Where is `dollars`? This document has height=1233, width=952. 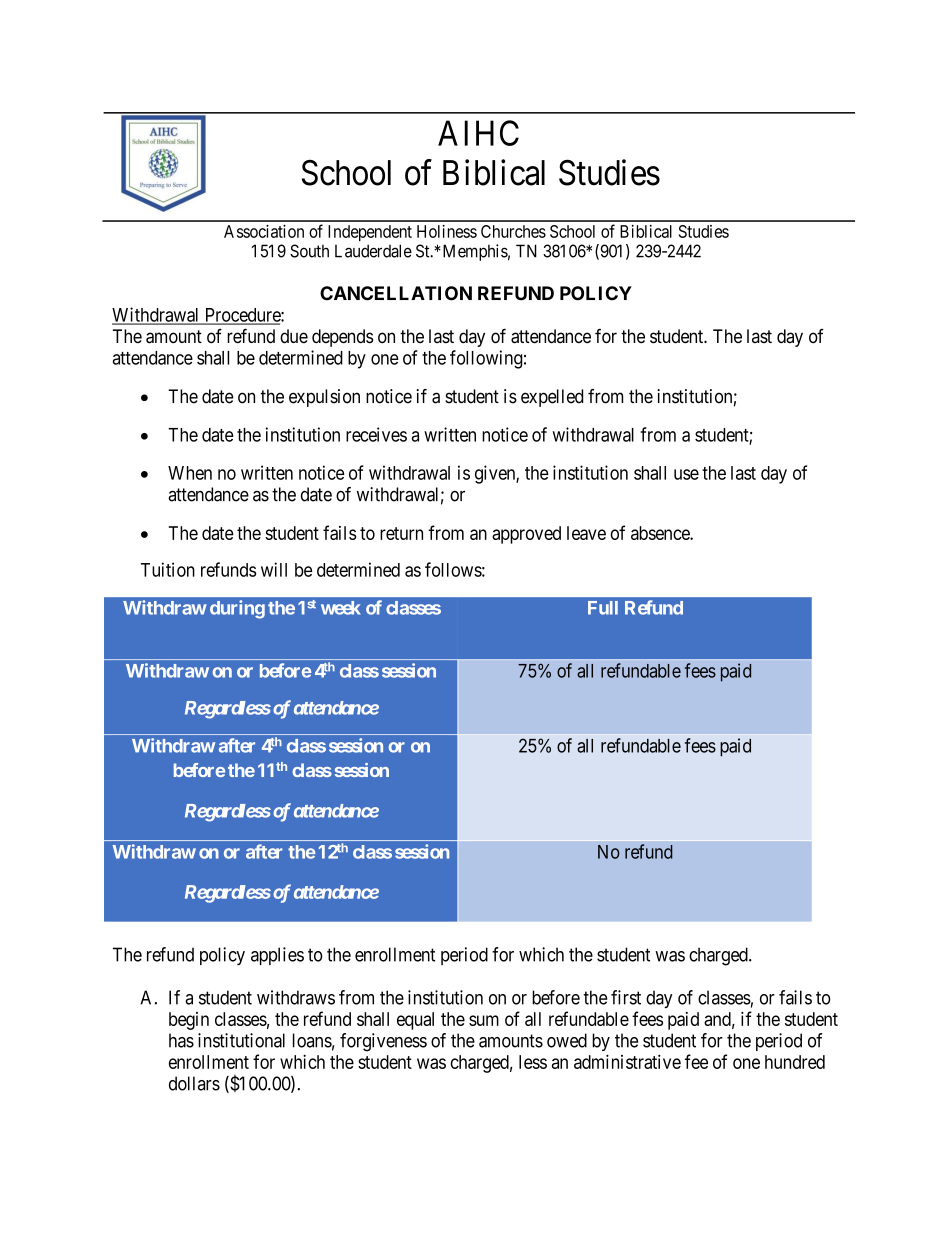
dollars is located at coordinates (194, 1083).
